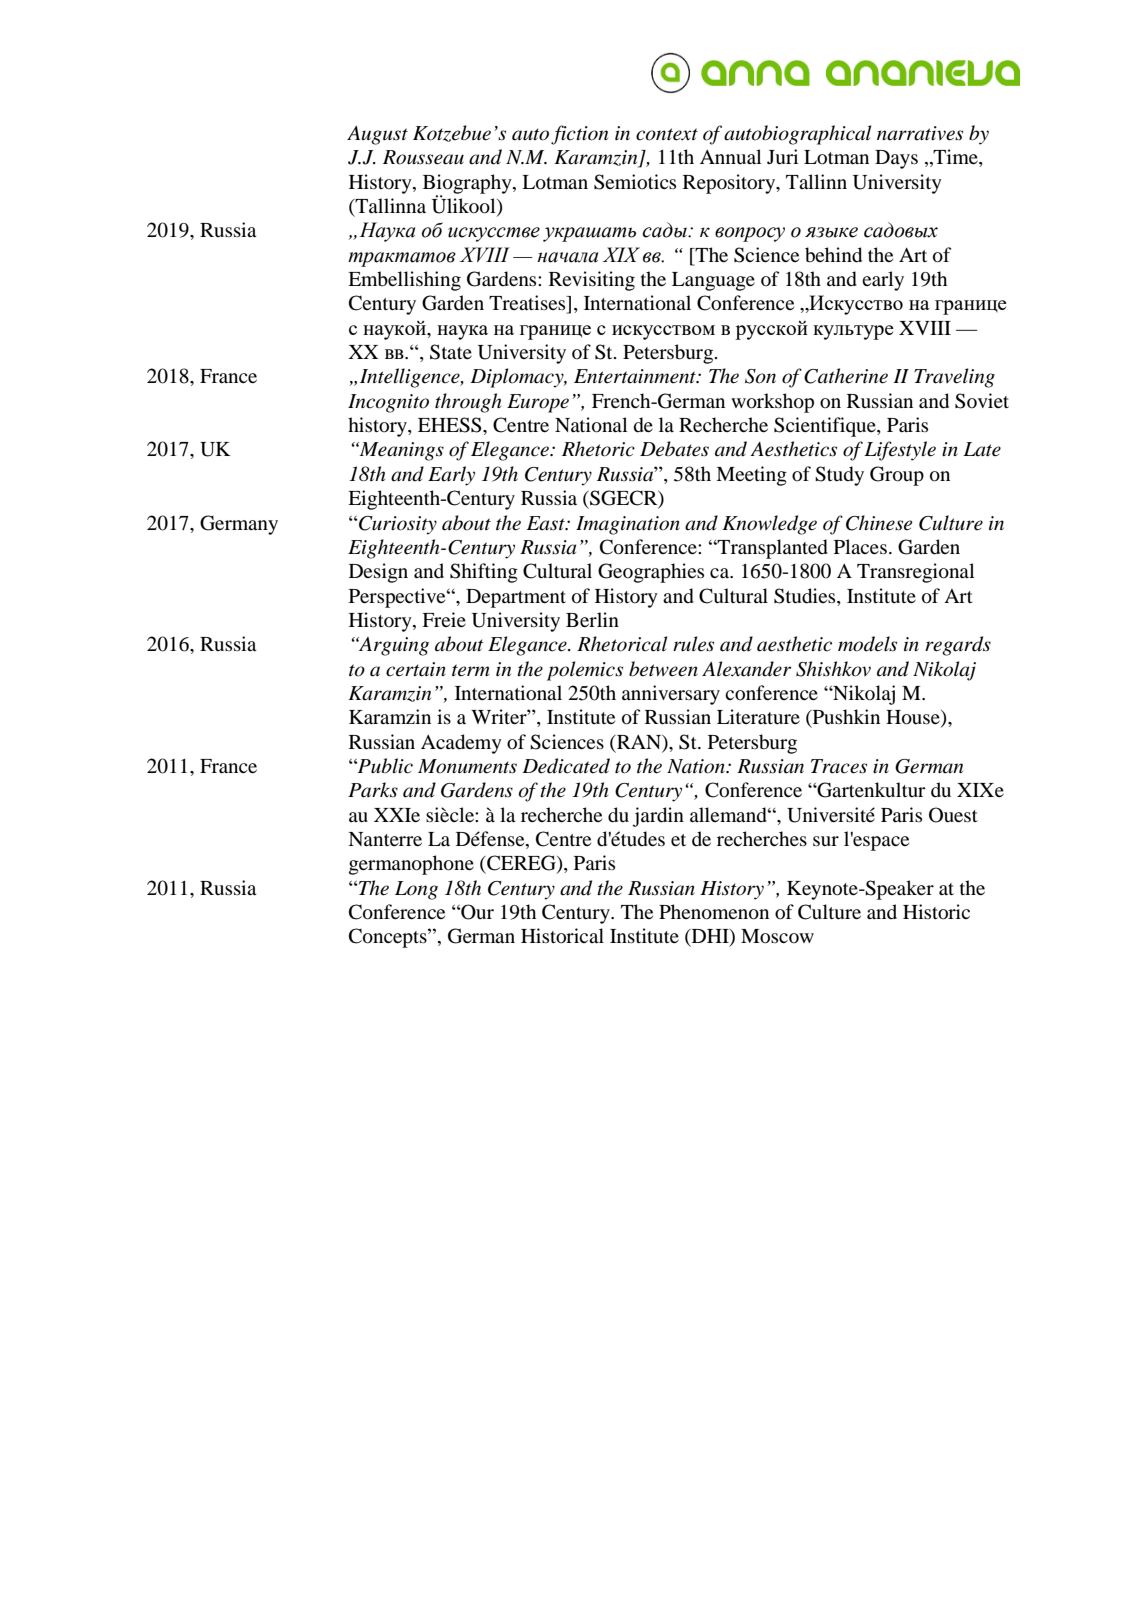 This image has width=1146, height=1621. Describe the element at coordinates (833, 255) in the image. I see `behind` at that location.
